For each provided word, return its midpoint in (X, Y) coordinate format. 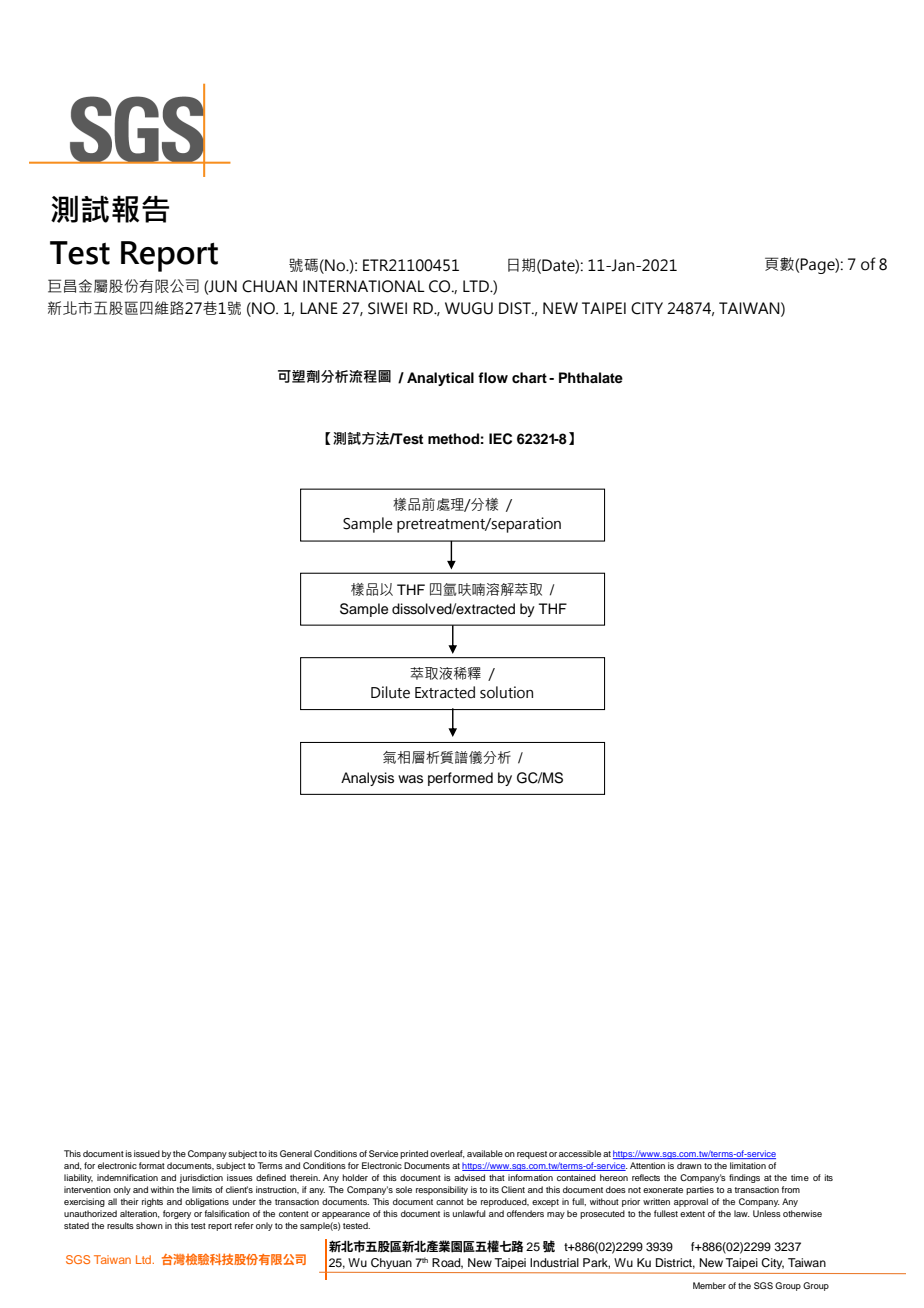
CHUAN (269, 286)
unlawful (469, 1213)
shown (149, 1225)
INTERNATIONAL (364, 286)
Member (709, 1285)
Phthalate (591, 377)
